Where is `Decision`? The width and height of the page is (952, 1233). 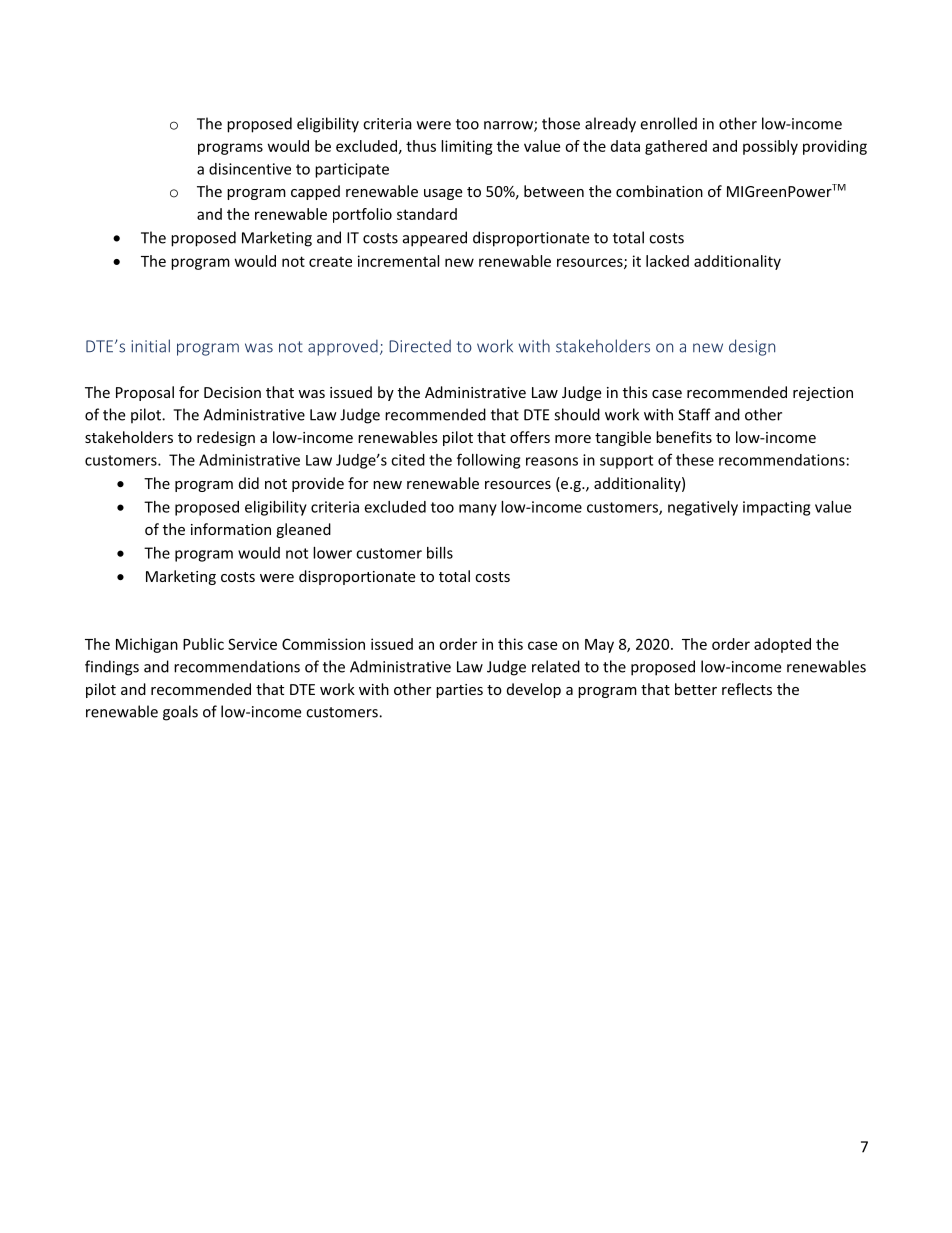 Decision is located at coordinates (232, 392).
